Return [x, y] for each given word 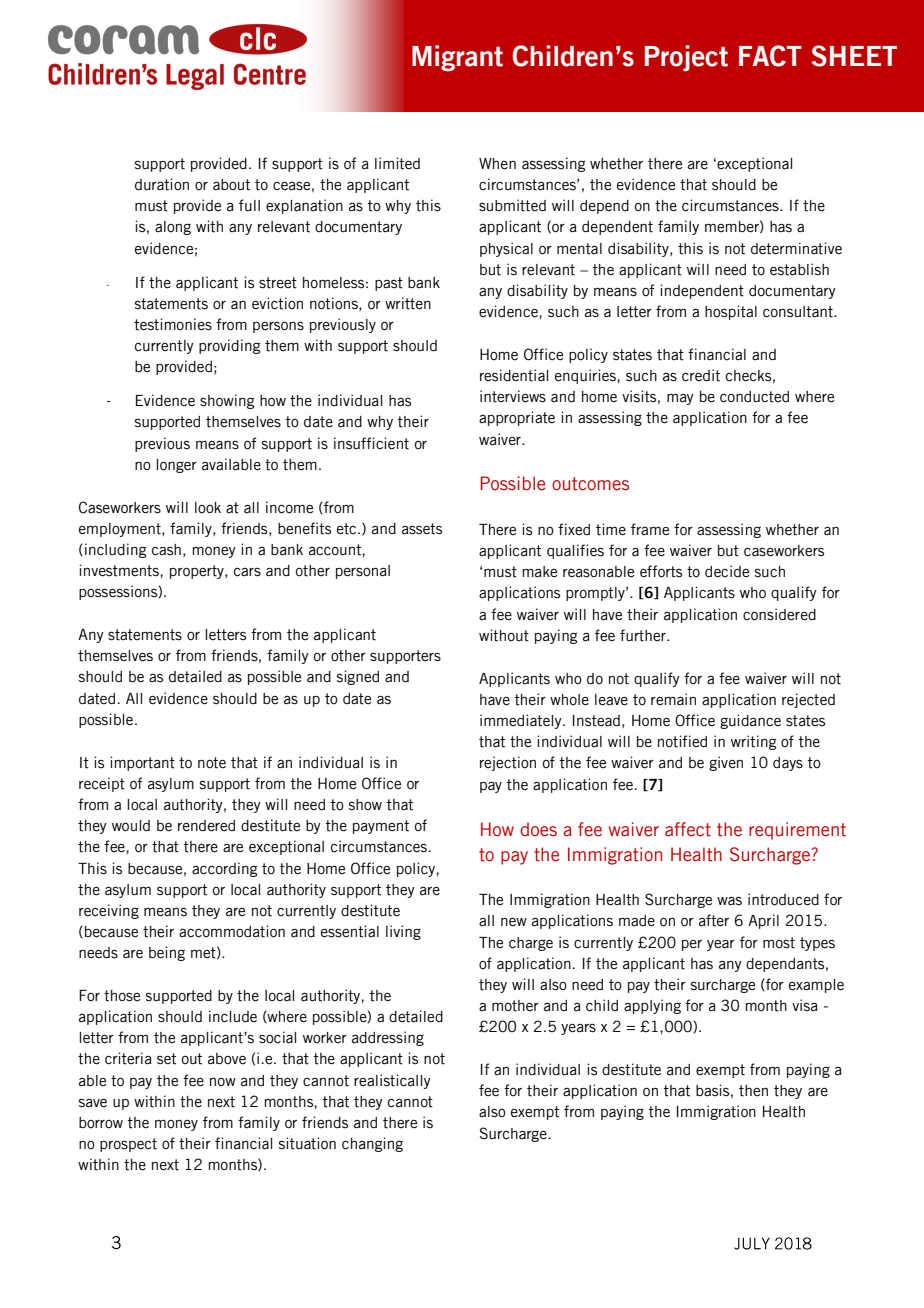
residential [514, 375]
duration [162, 184]
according [224, 869]
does [539, 829]
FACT [770, 56]
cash [166, 550]
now [223, 1082]
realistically [392, 1081]
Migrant [457, 58]
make [539, 572]
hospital [731, 312]
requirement [797, 831]
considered [779, 614]
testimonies [173, 324]
